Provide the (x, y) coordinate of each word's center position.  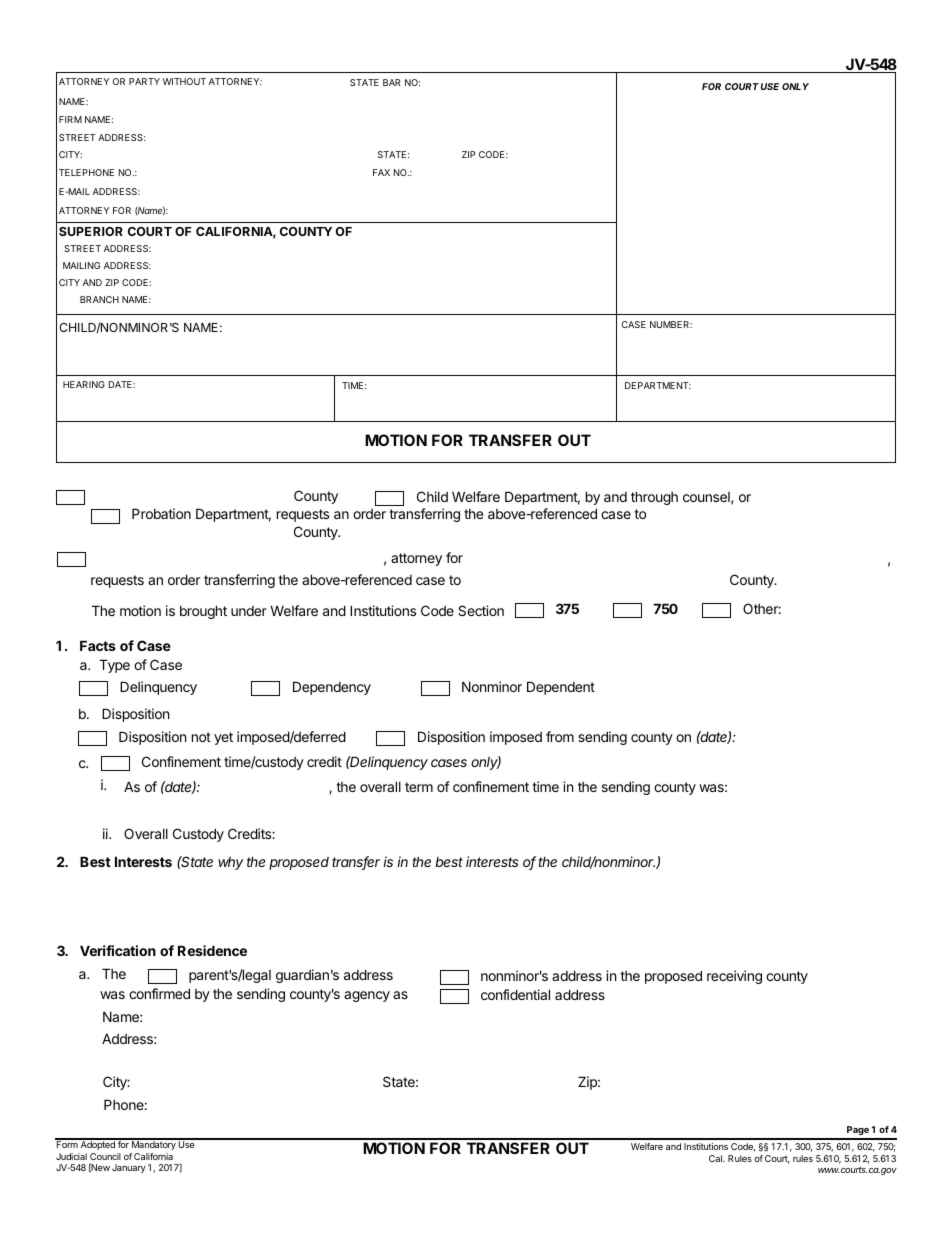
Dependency (332, 688)
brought (203, 612)
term (419, 787)
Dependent (561, 688)
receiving (734, 977)
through (654, 498)
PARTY (144, 81)
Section (481, 610)
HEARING (84, 384)
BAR (392, 82)
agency (367, 996)
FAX (381, 172)
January (129, 1168)
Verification (118, 950)
